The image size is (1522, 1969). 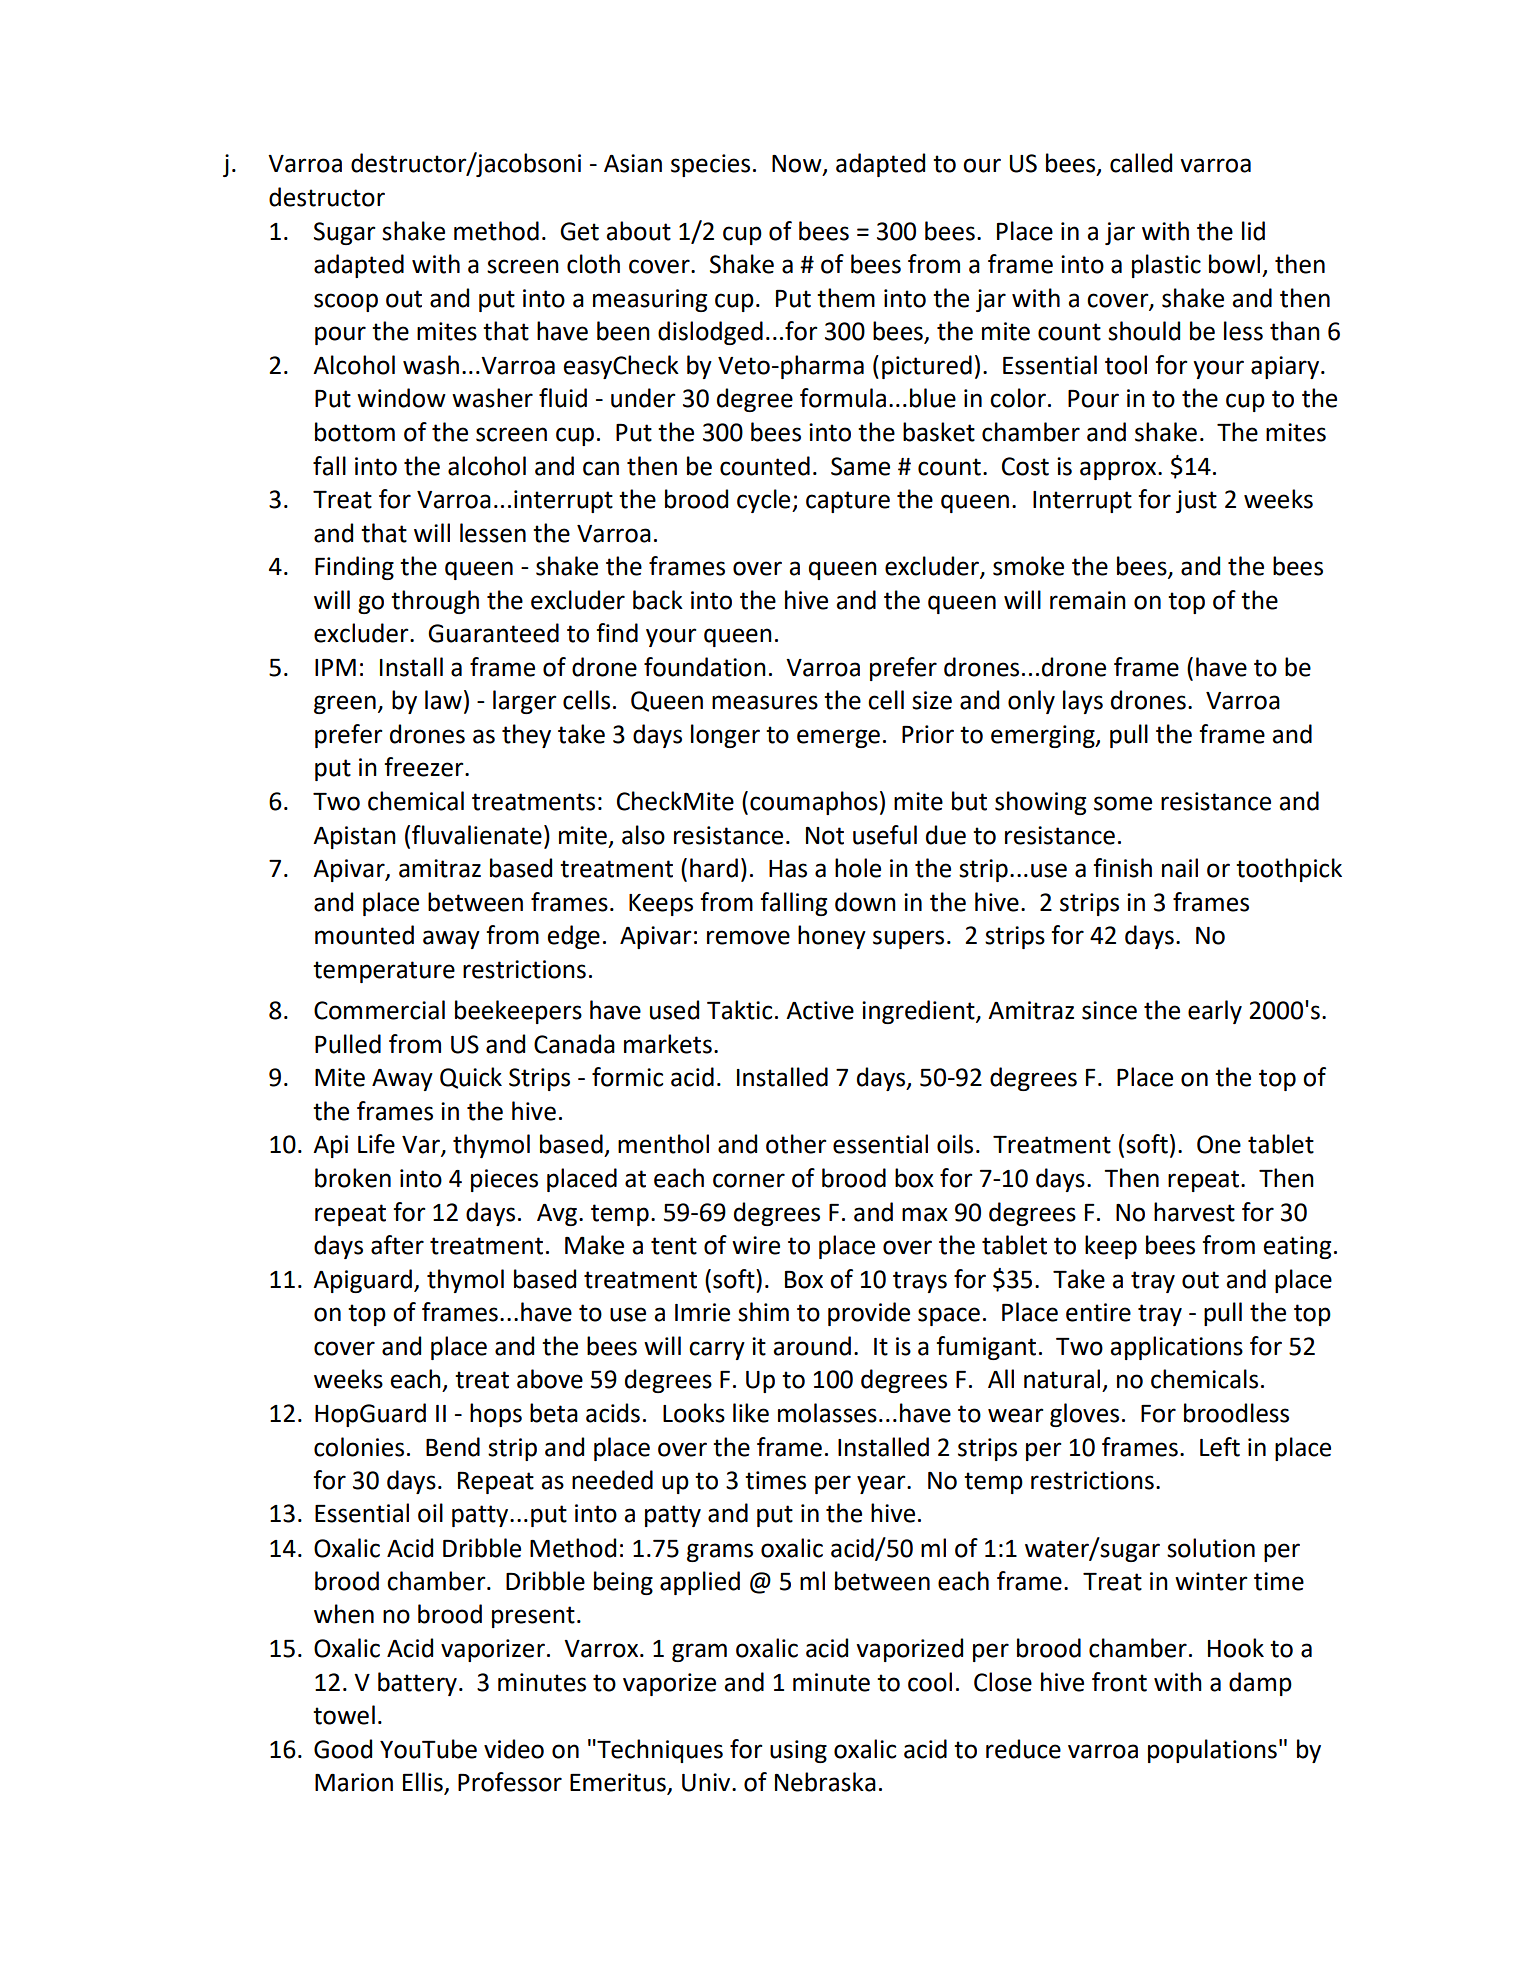 I want to click on Bend, so click(x=453, y=1447).
